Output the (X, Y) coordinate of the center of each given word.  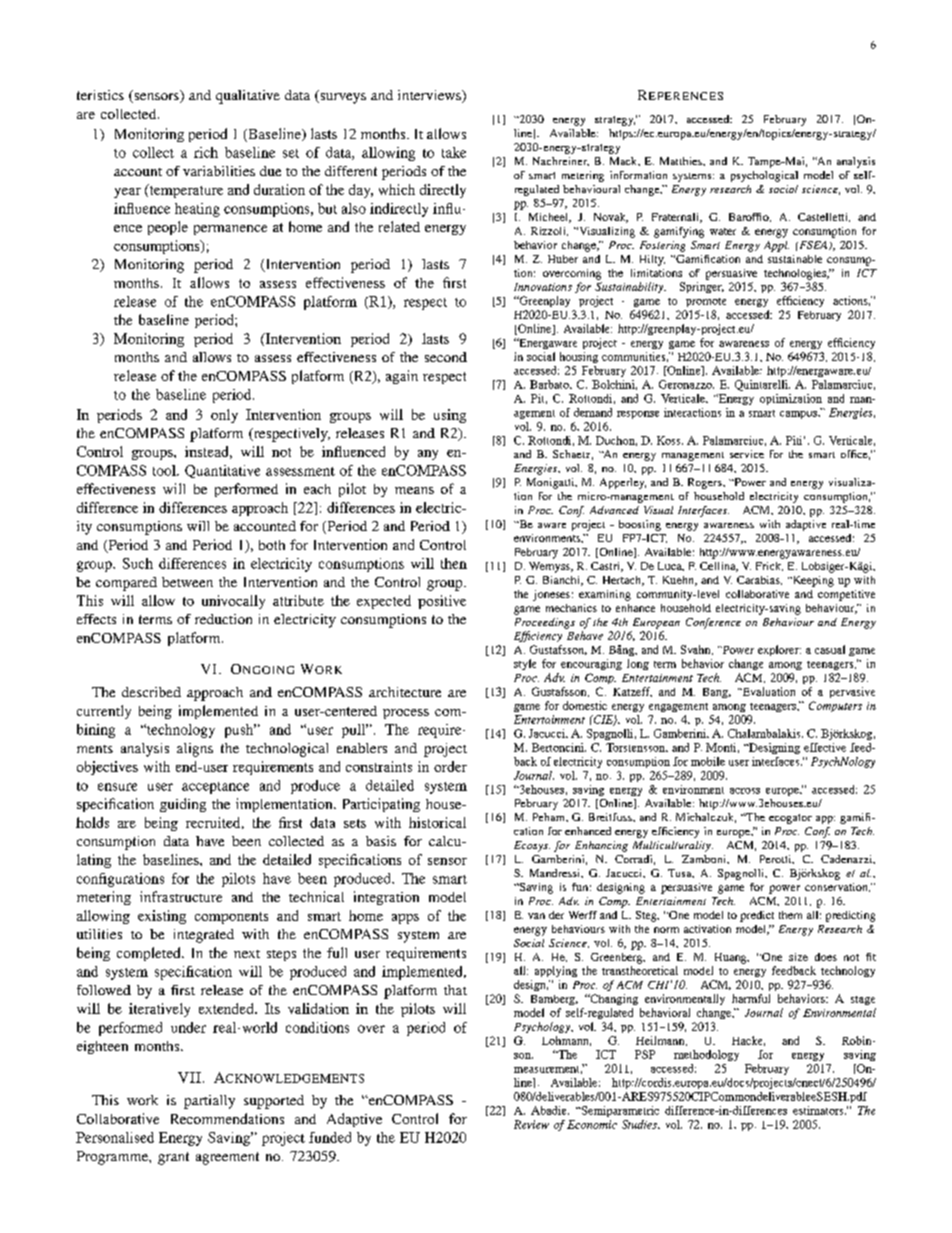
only (224, 416)
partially (209, 1102)
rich (206, 152)
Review (531, 1124)
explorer (779, 650)
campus (800, 415)
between (187, 582)
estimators (819, 1110)
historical (437, 822)
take (454, 152)
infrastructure (181, 896)
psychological (764, 176)
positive (442, 602)
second (446, 357)
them (790, 915)
